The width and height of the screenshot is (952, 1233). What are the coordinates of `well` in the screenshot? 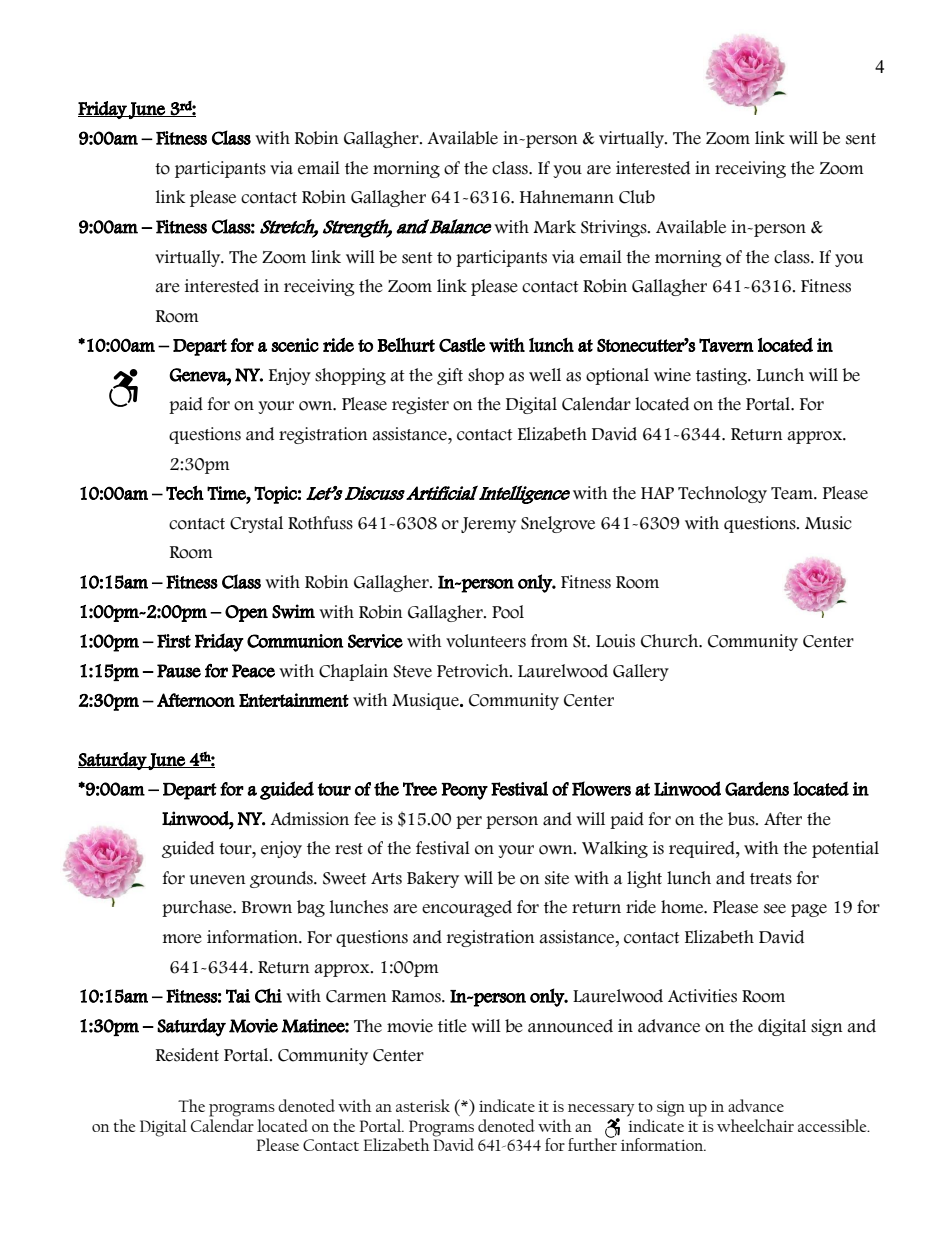 It's located at (545, 375).
